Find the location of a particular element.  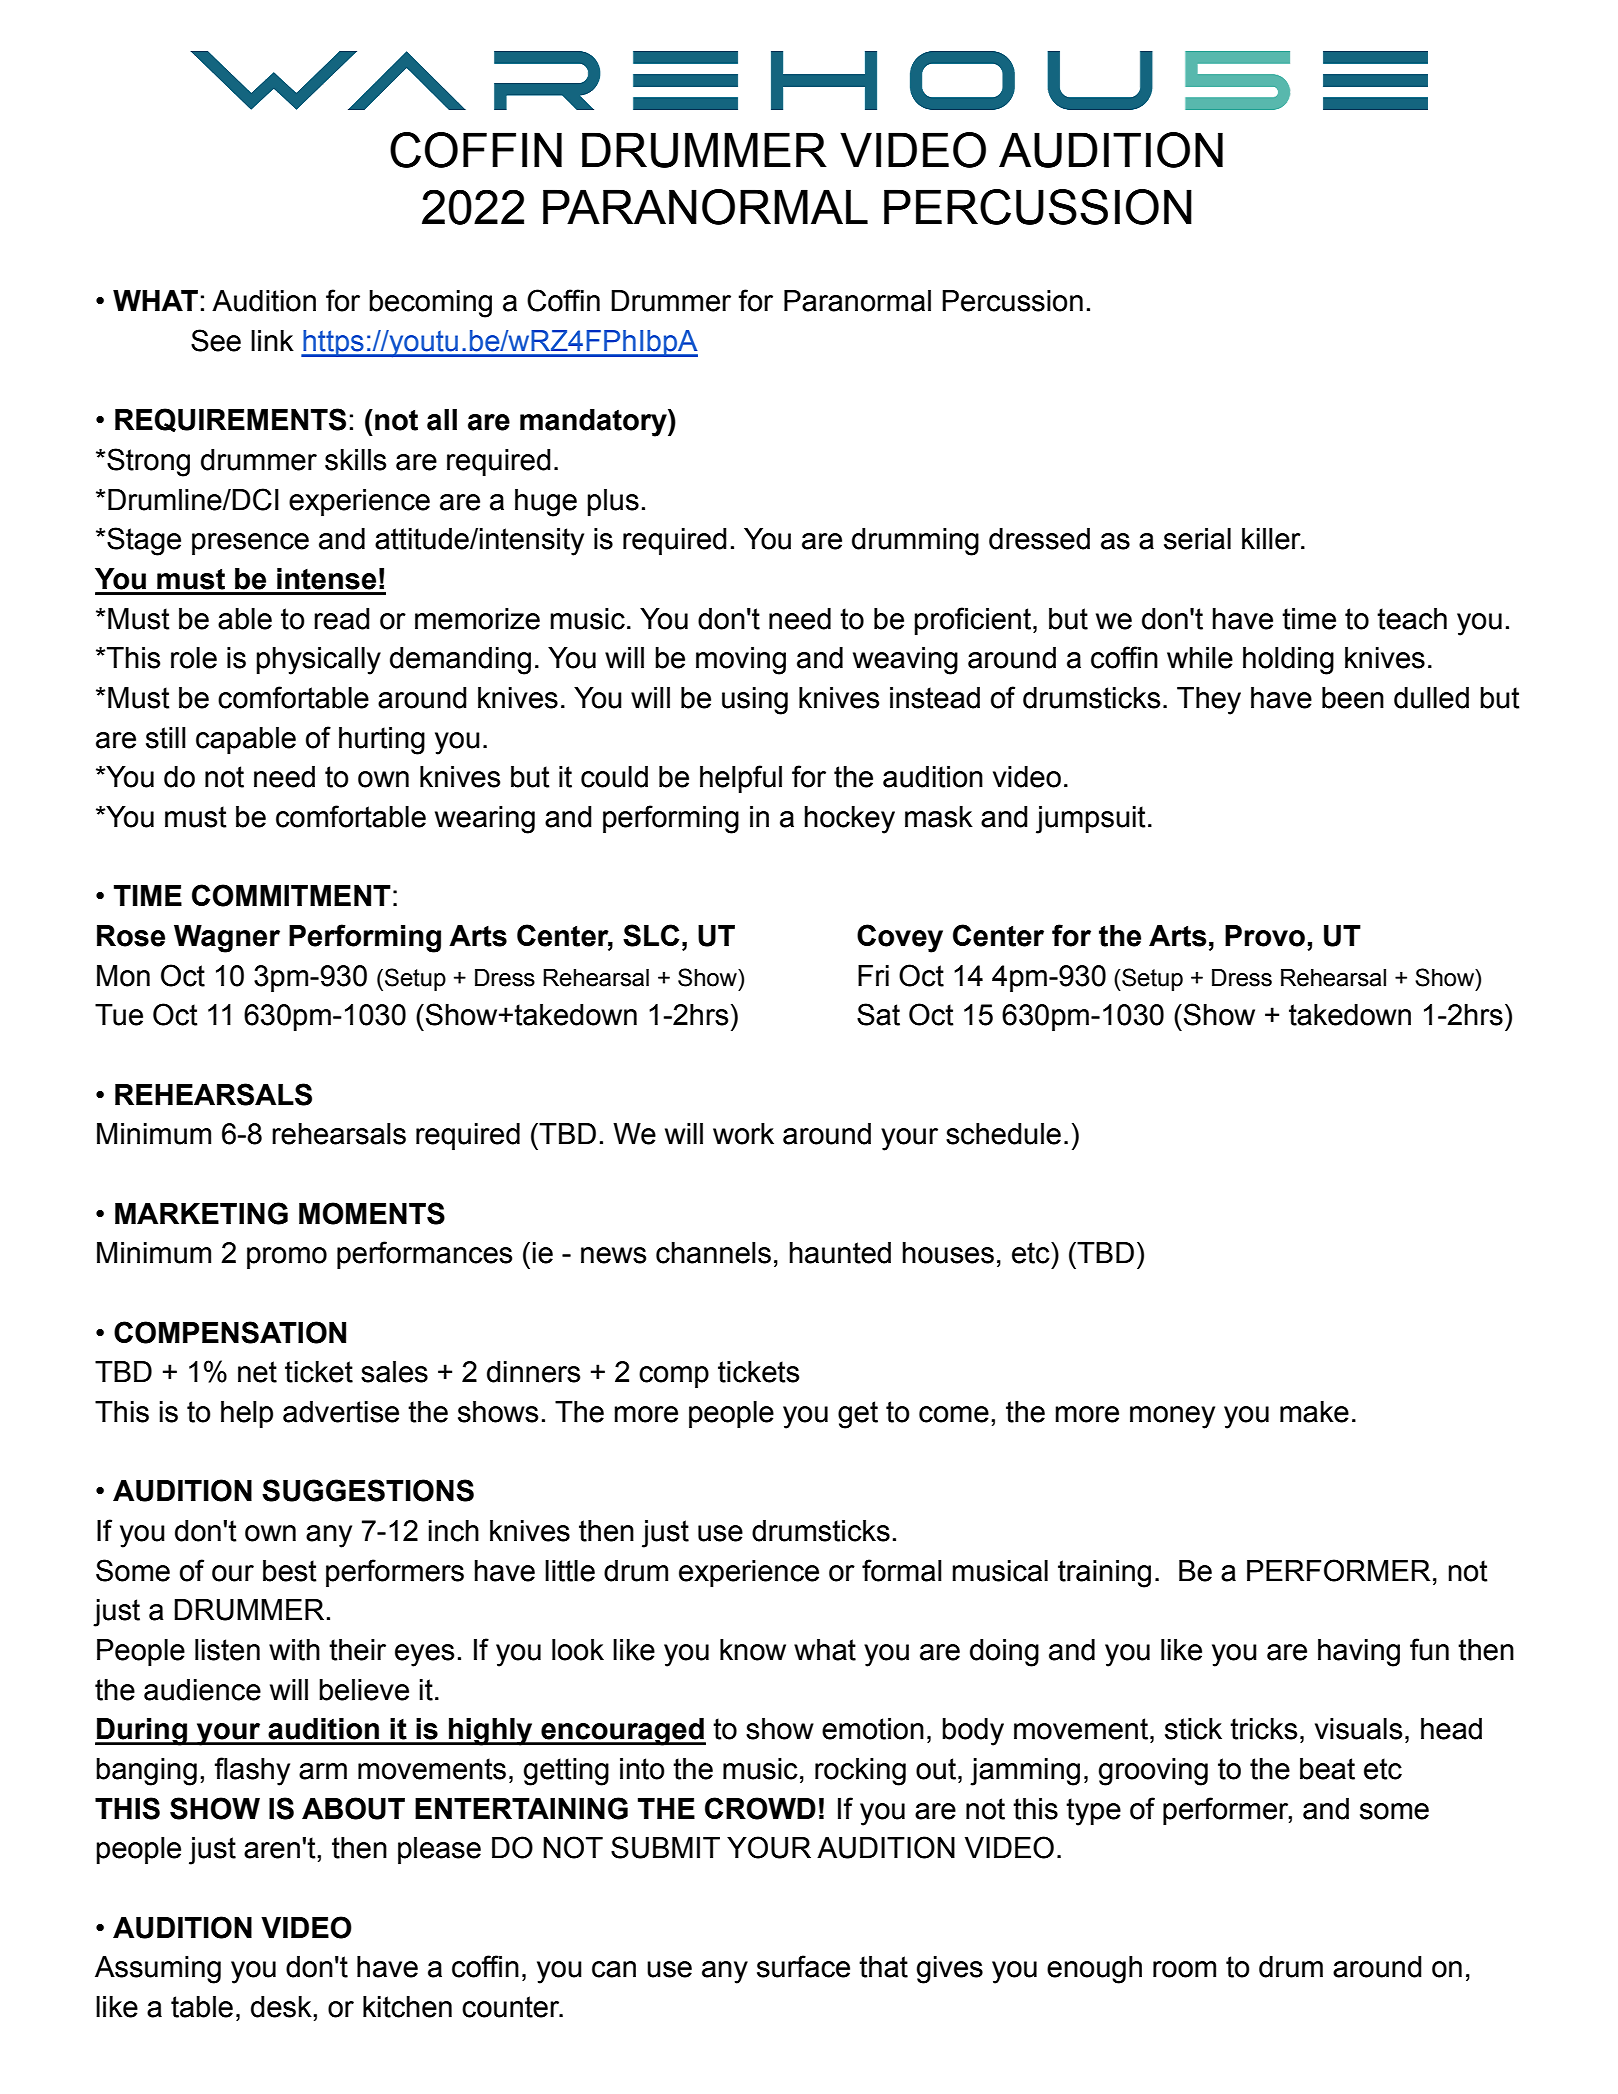

link is located at coordinates (272, 340).
